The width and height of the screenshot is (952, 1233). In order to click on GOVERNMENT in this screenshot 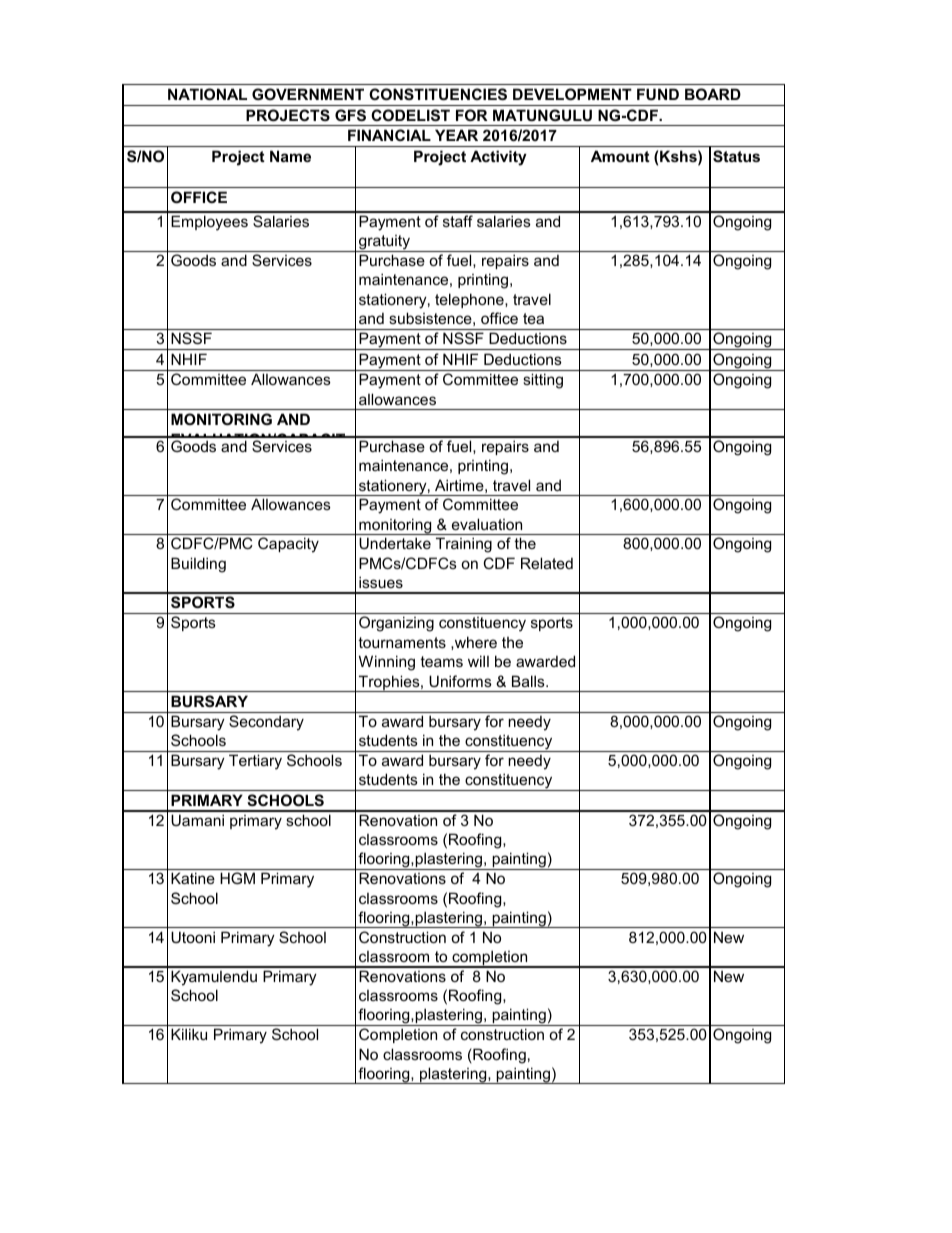, I will do `click(308, 94)`.
